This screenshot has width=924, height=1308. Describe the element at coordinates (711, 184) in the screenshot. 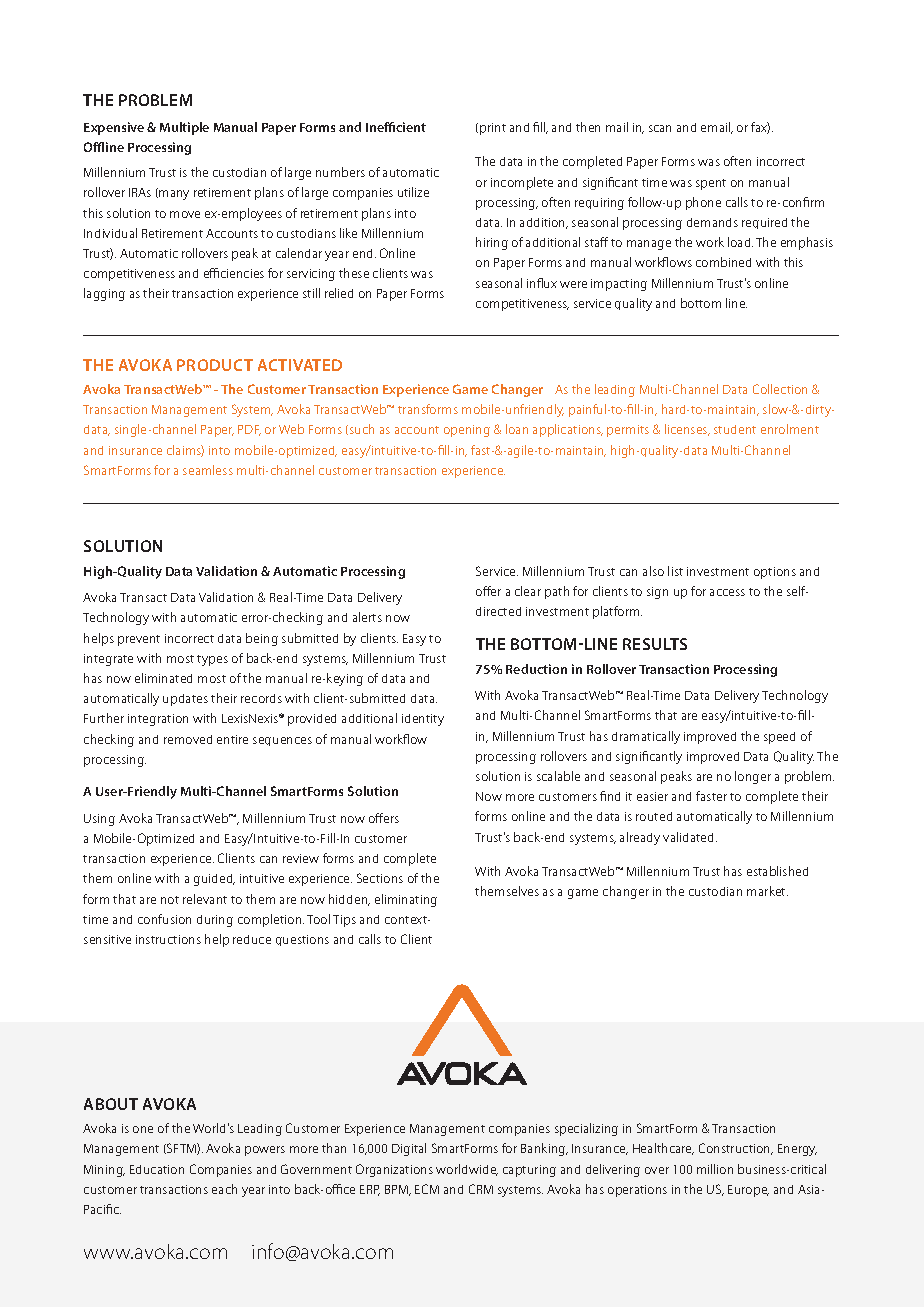

I see `spent` at that location.
